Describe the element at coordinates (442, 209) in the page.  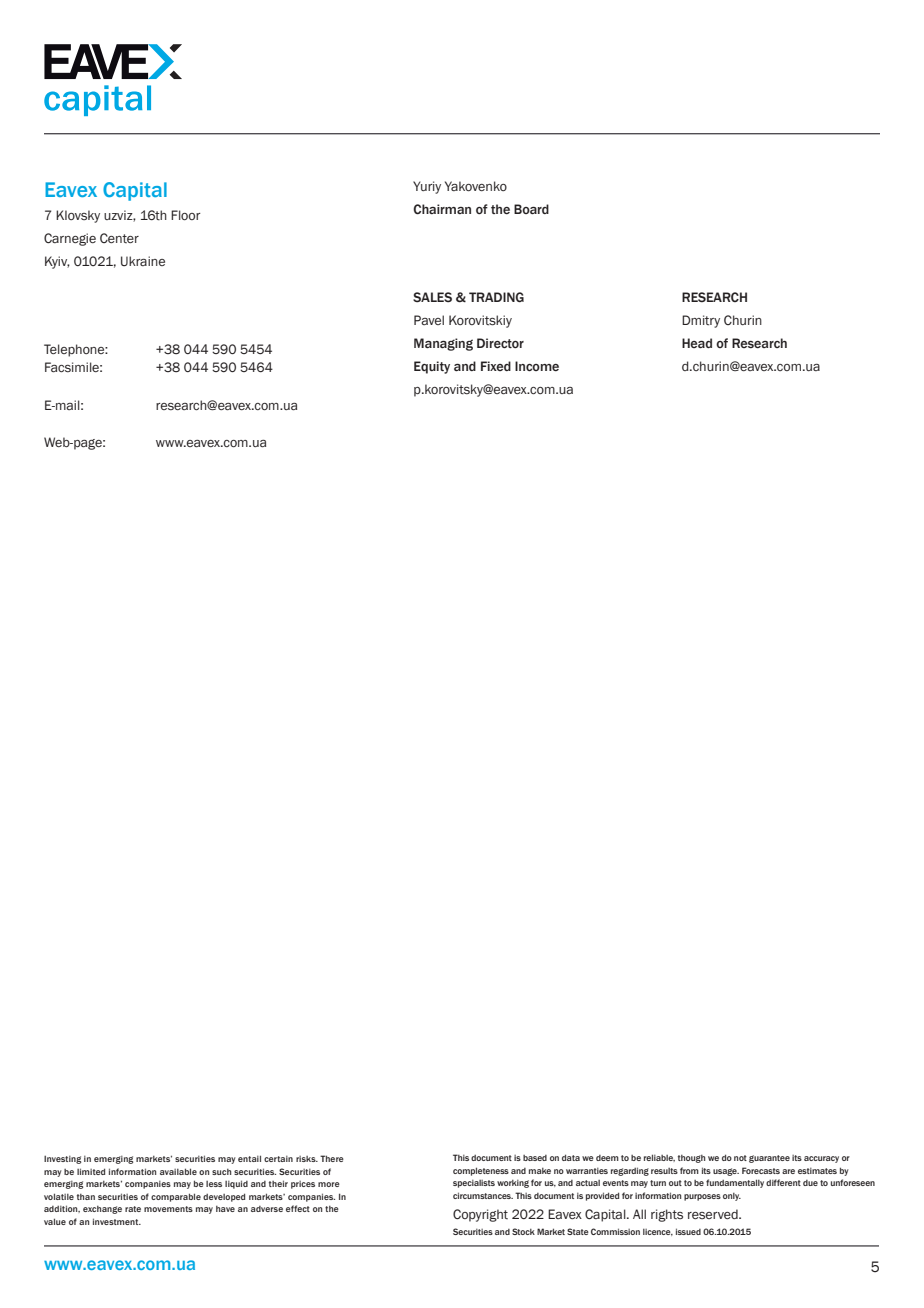
I see `Chairman` at that location.
